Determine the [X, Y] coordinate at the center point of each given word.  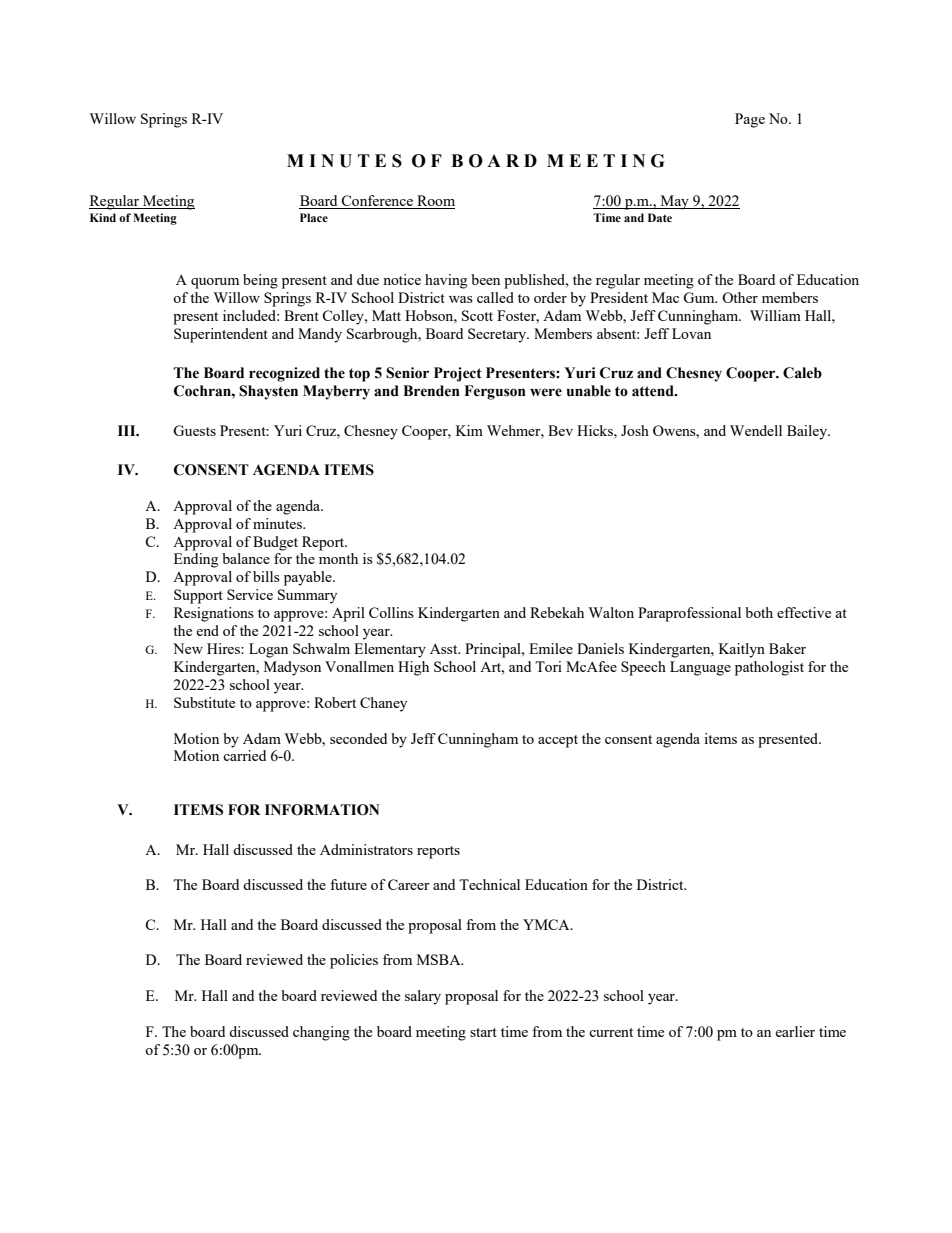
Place [314, 217]
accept [558, 741]
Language [700, 668]
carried [244, 755]
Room [435, 202]
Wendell [756, 430]
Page [750, 120]
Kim [469, 430]
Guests [194, 430]
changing [321, 1033]
